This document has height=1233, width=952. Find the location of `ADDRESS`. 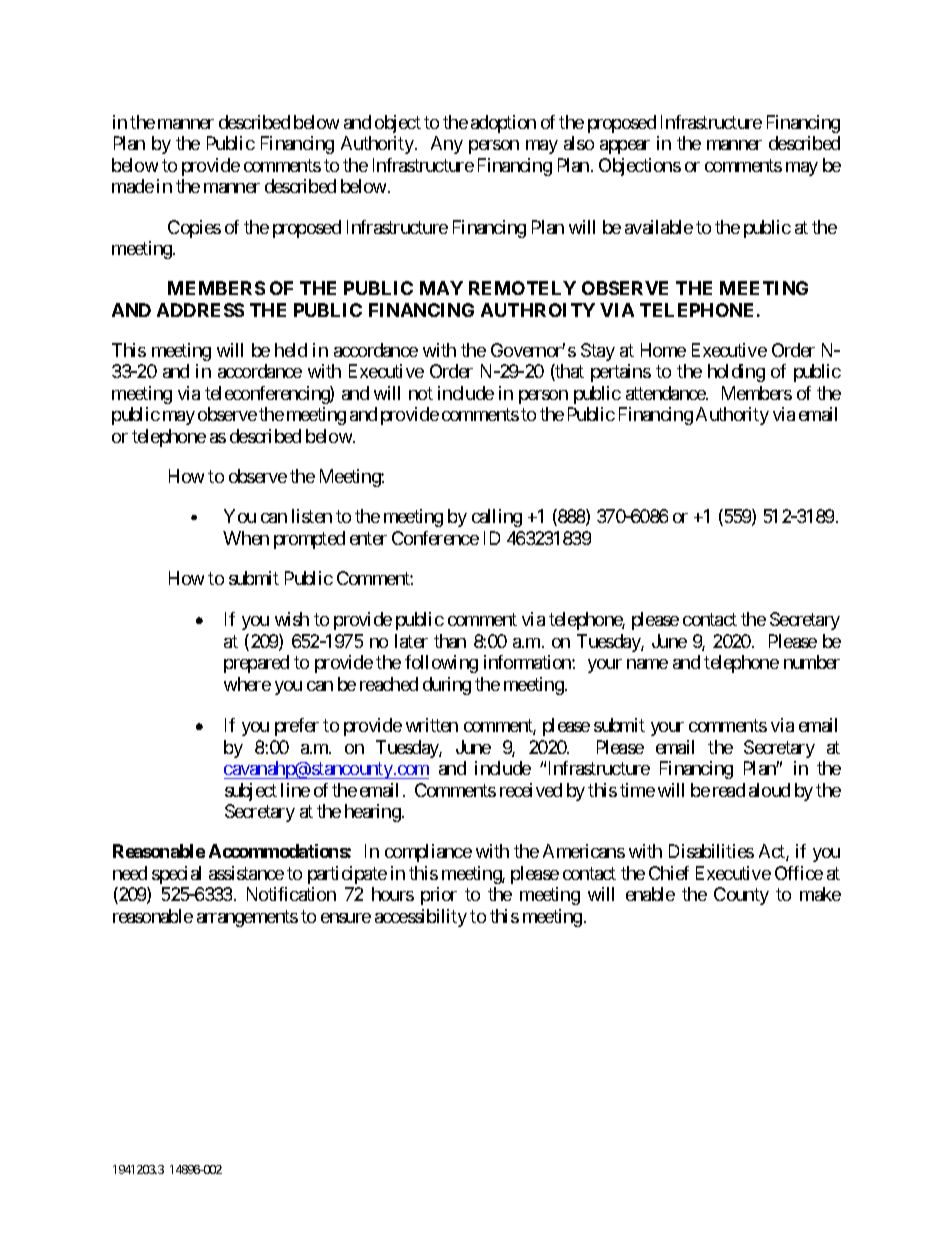

ADDRESS is located at coordinates (200, 310).
